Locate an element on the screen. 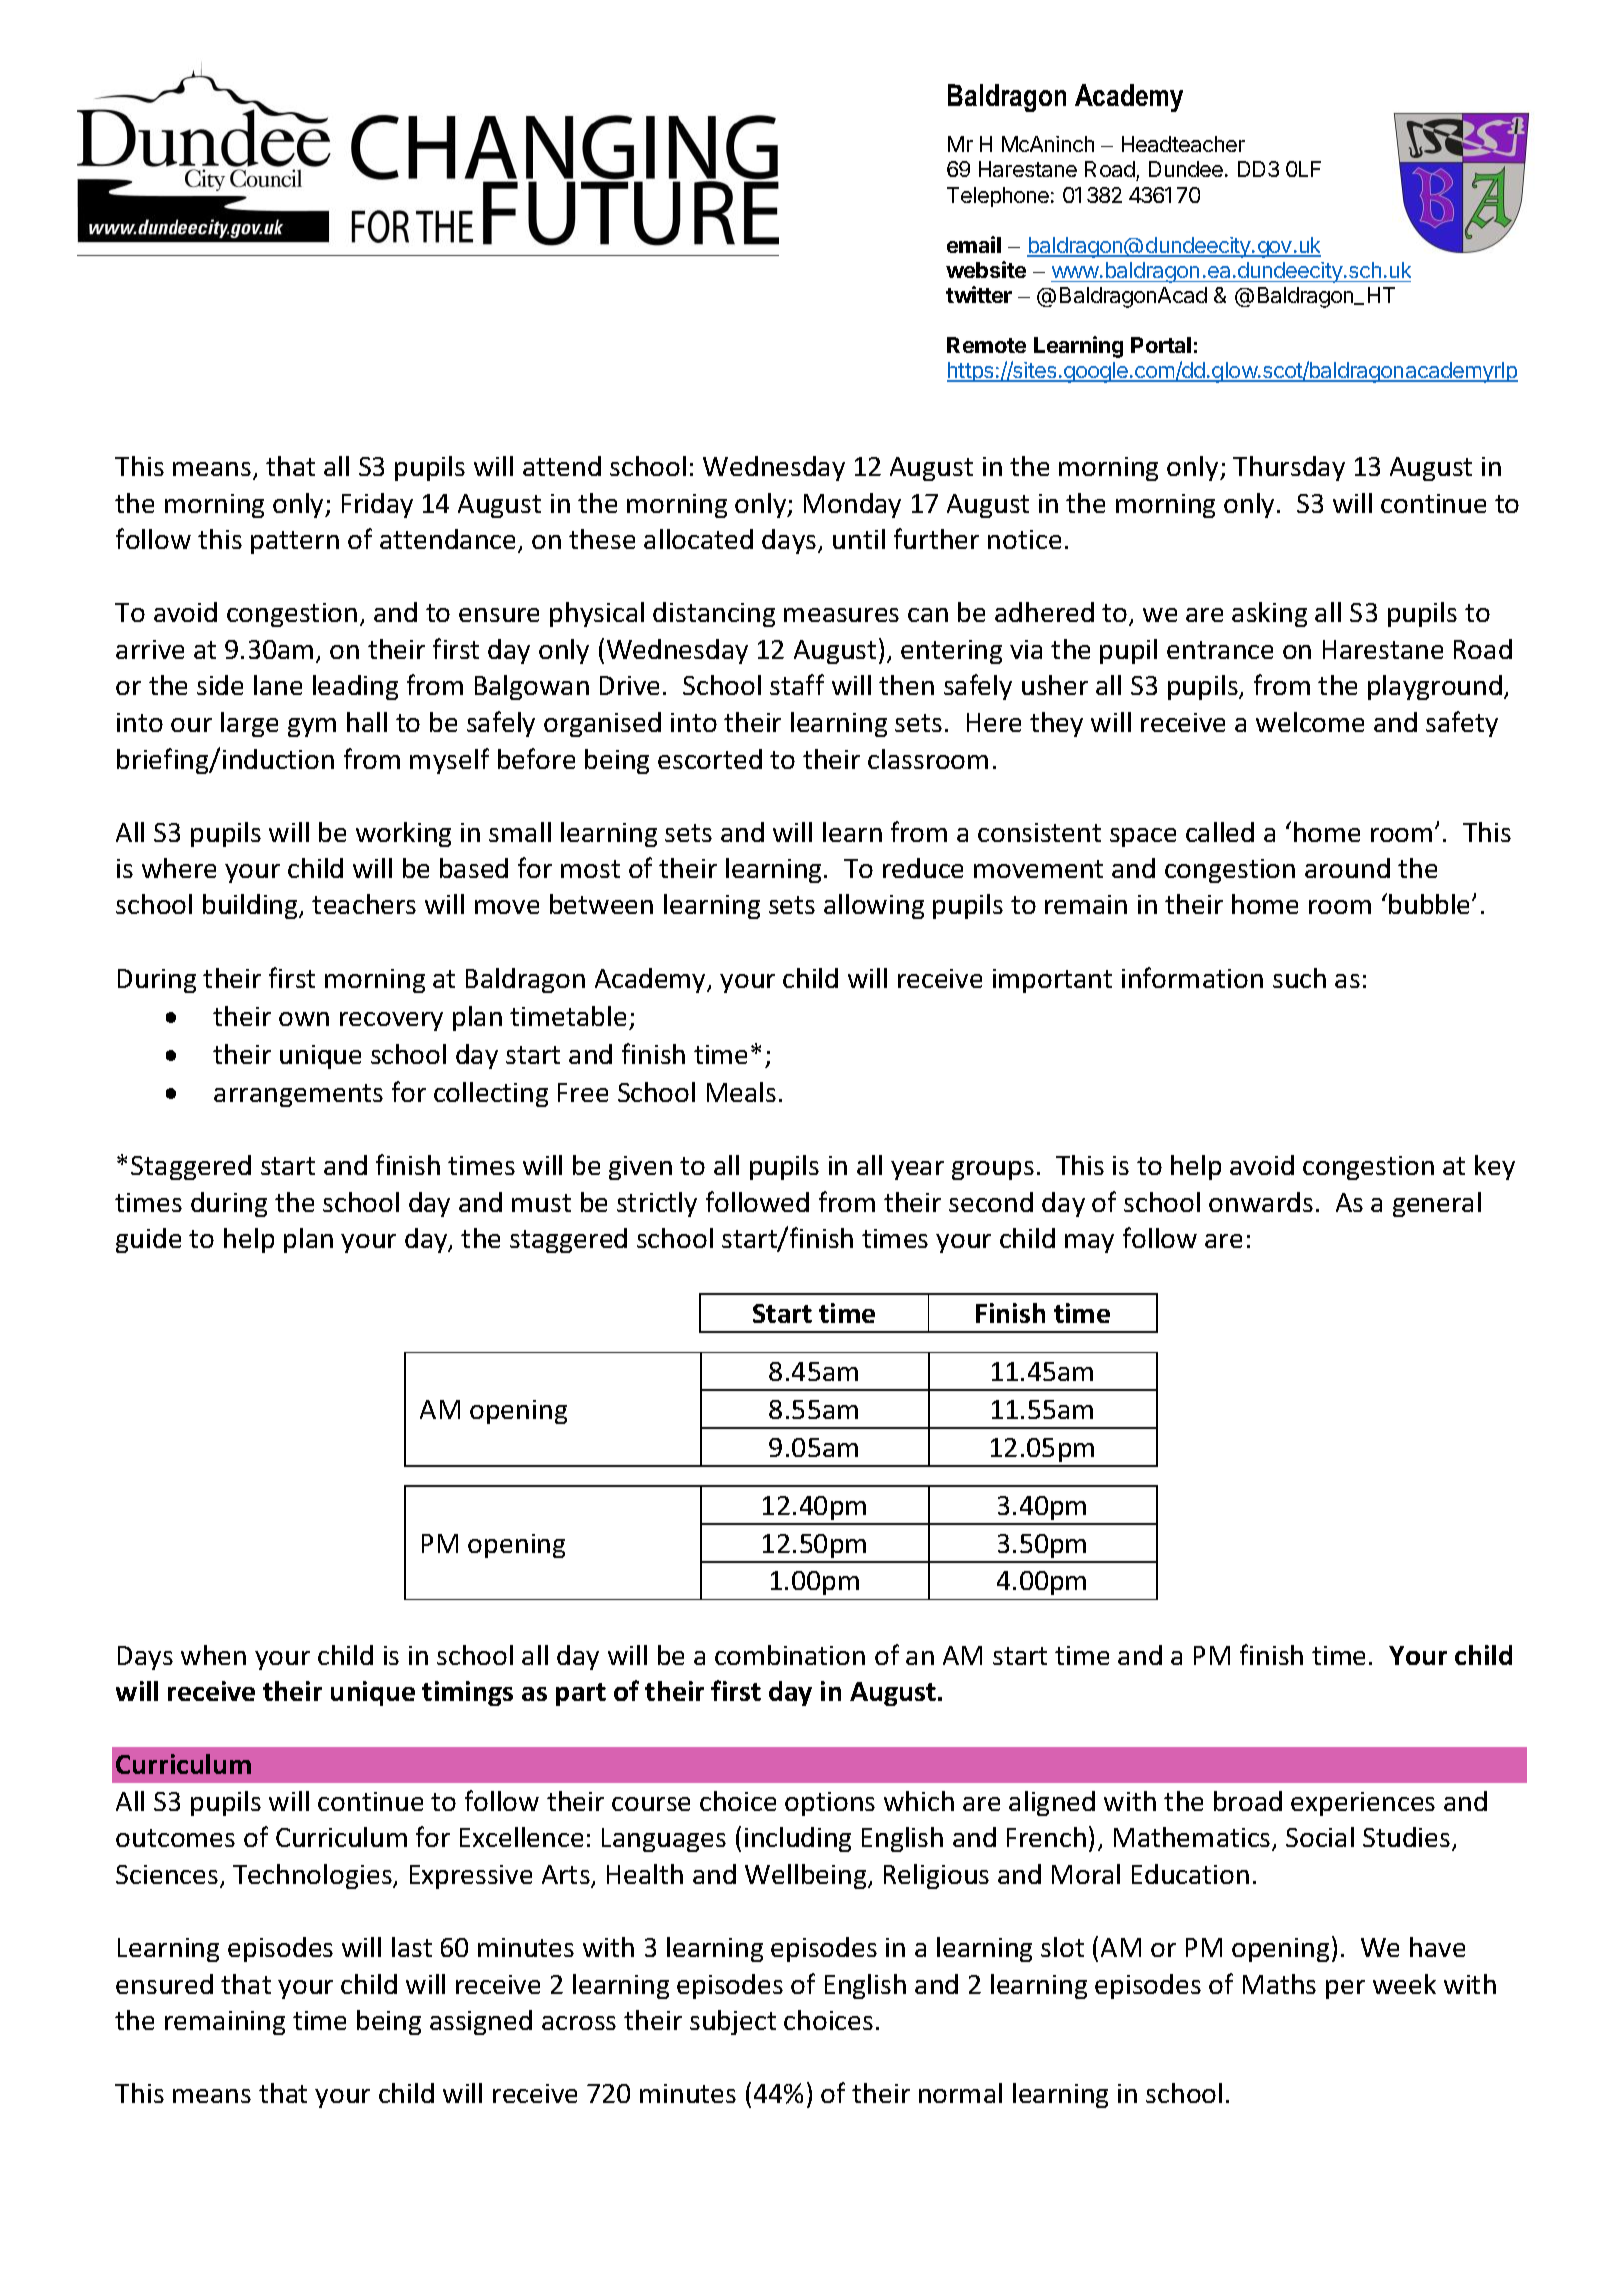 The image size is (1618, 2291). Portal is located at coordinates (1161, 345).
